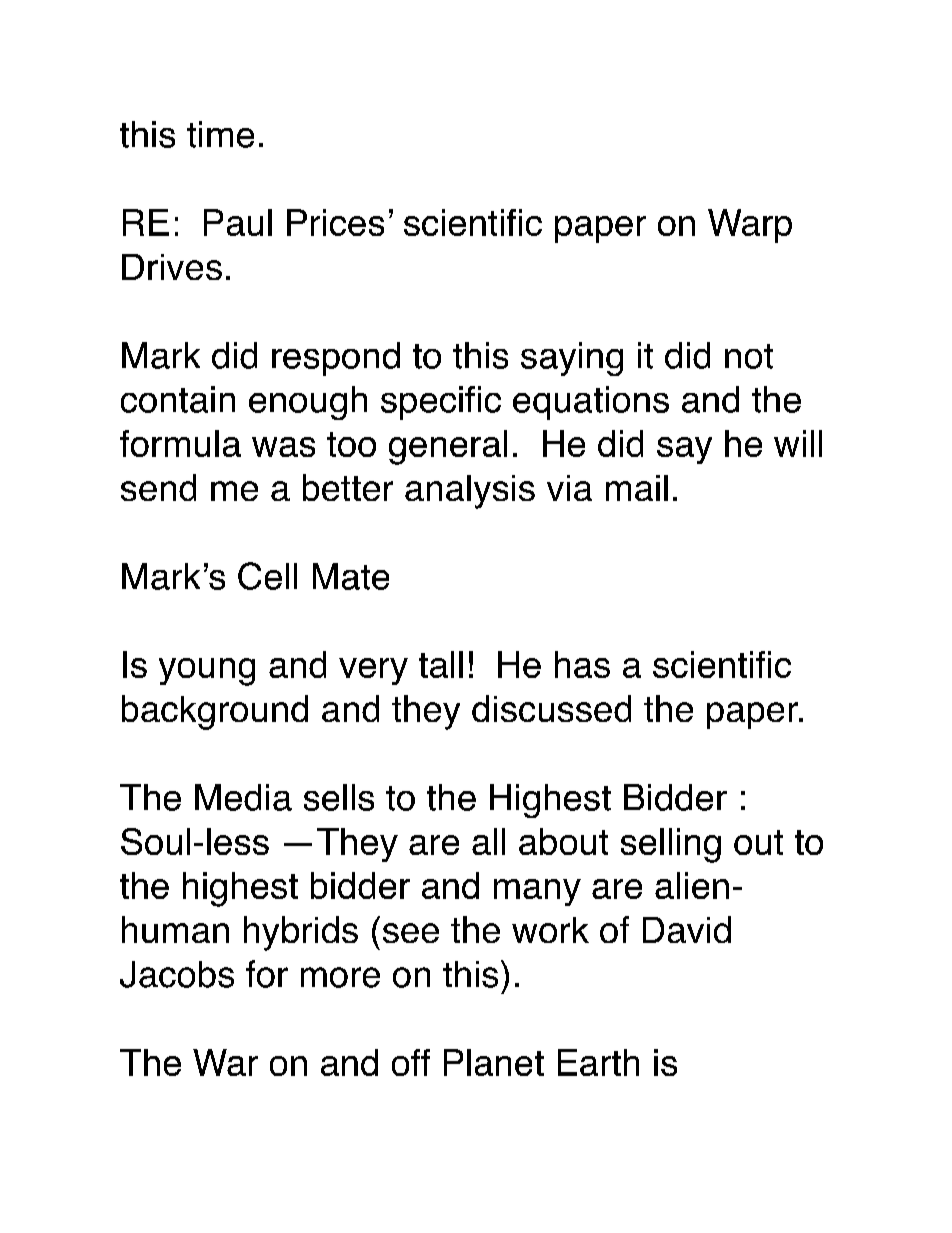 This document has width=952, height=1233. Describe the element at coordinates (798, 443) in the document. I see `will` at that location.
